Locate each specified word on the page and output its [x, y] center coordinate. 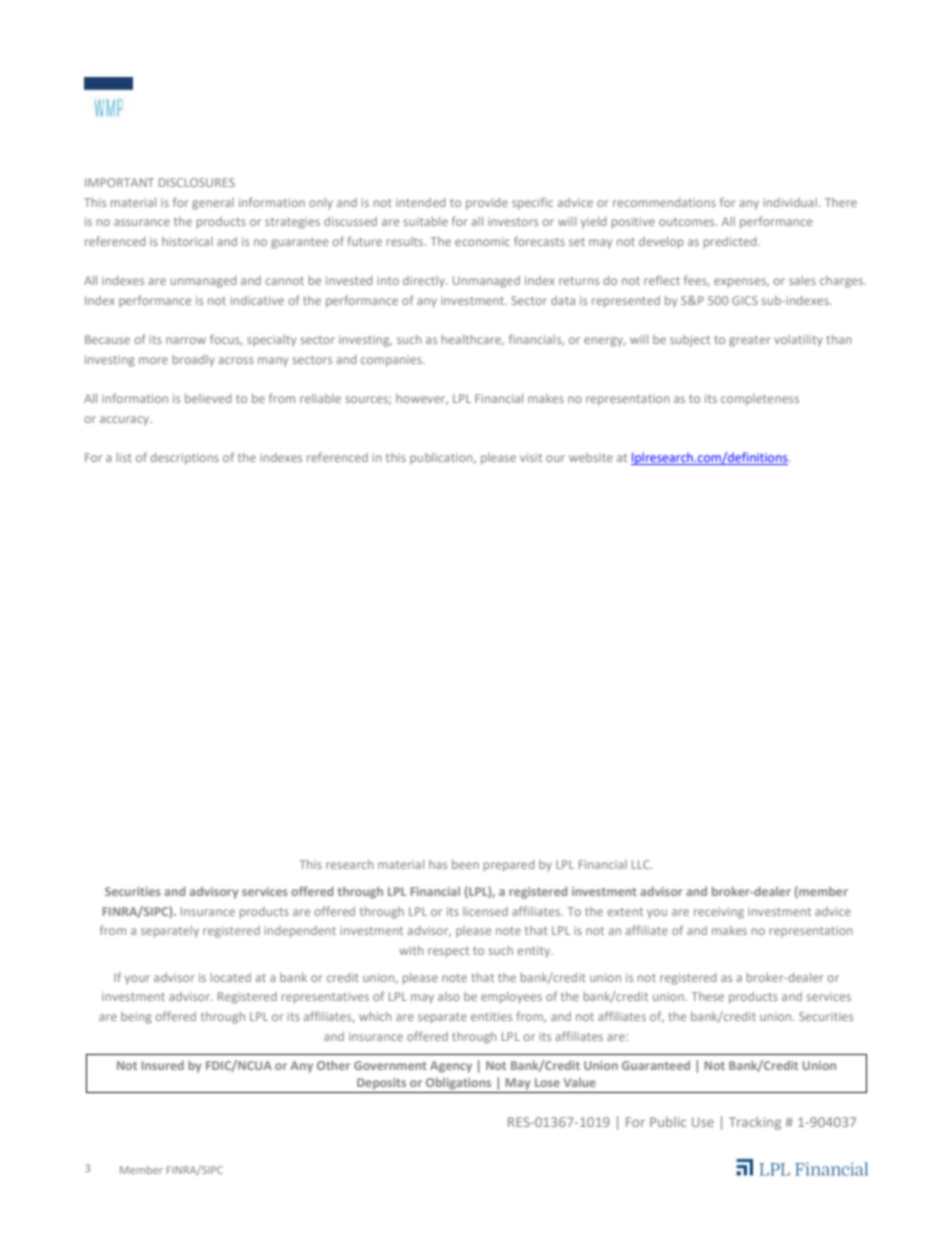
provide [487, 204]
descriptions [185, 459]
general [213, 204]
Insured [162, 1065]
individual [790, 202]
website [591, 457]
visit [531, 457]
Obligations [458, 1084]
